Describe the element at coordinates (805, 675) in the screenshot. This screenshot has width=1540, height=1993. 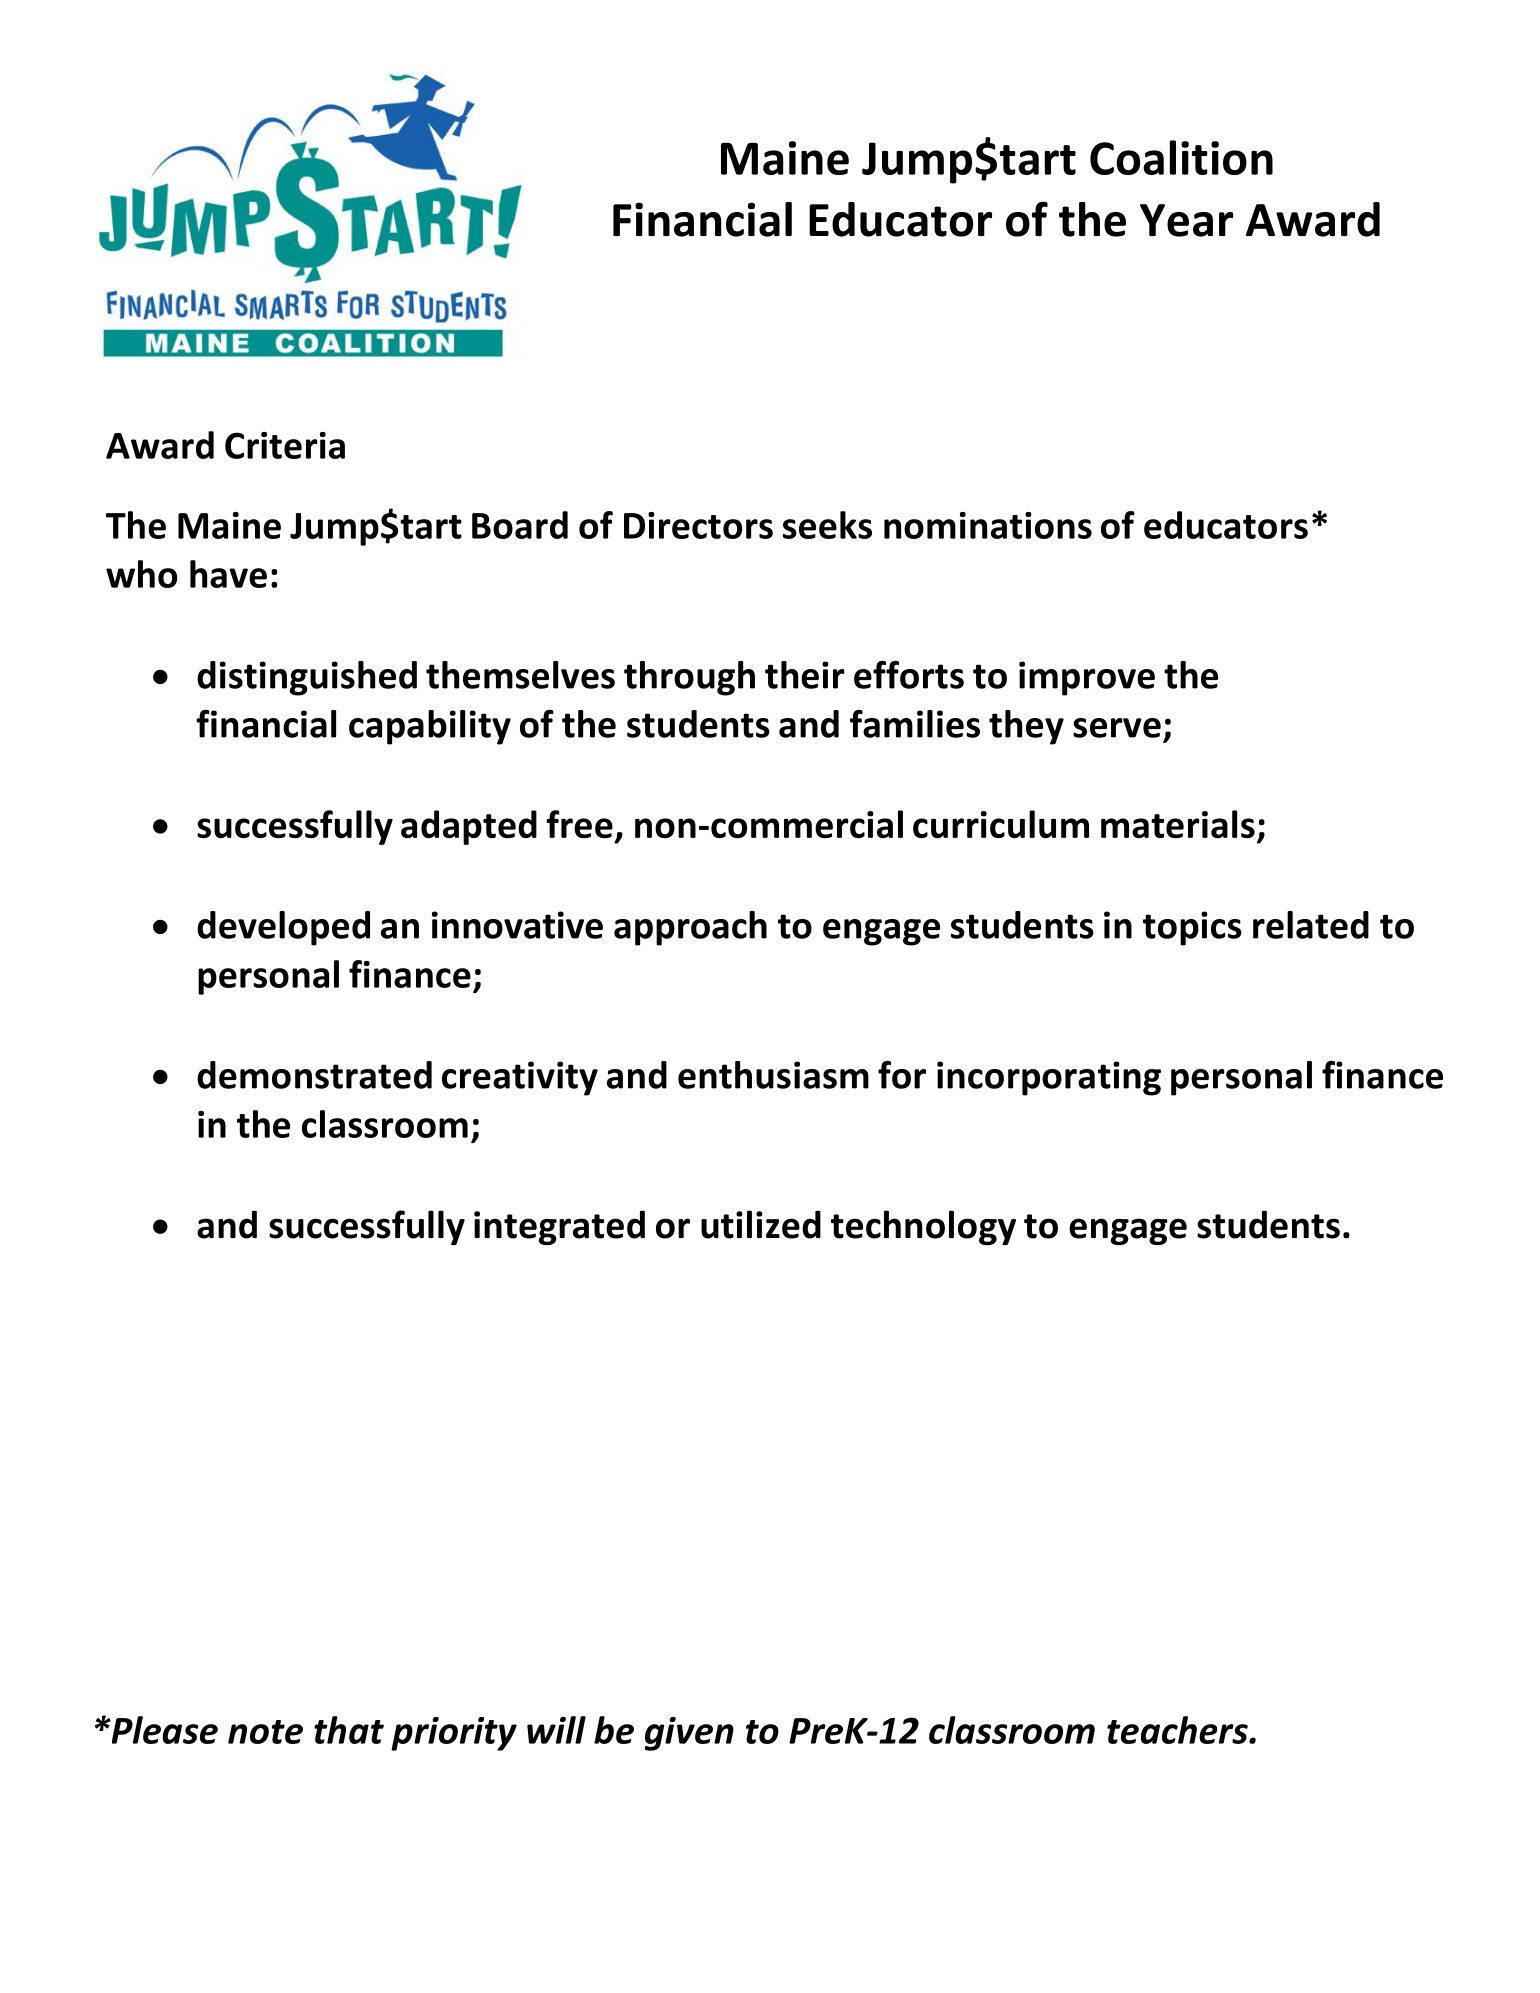
I see `their` at that location.
